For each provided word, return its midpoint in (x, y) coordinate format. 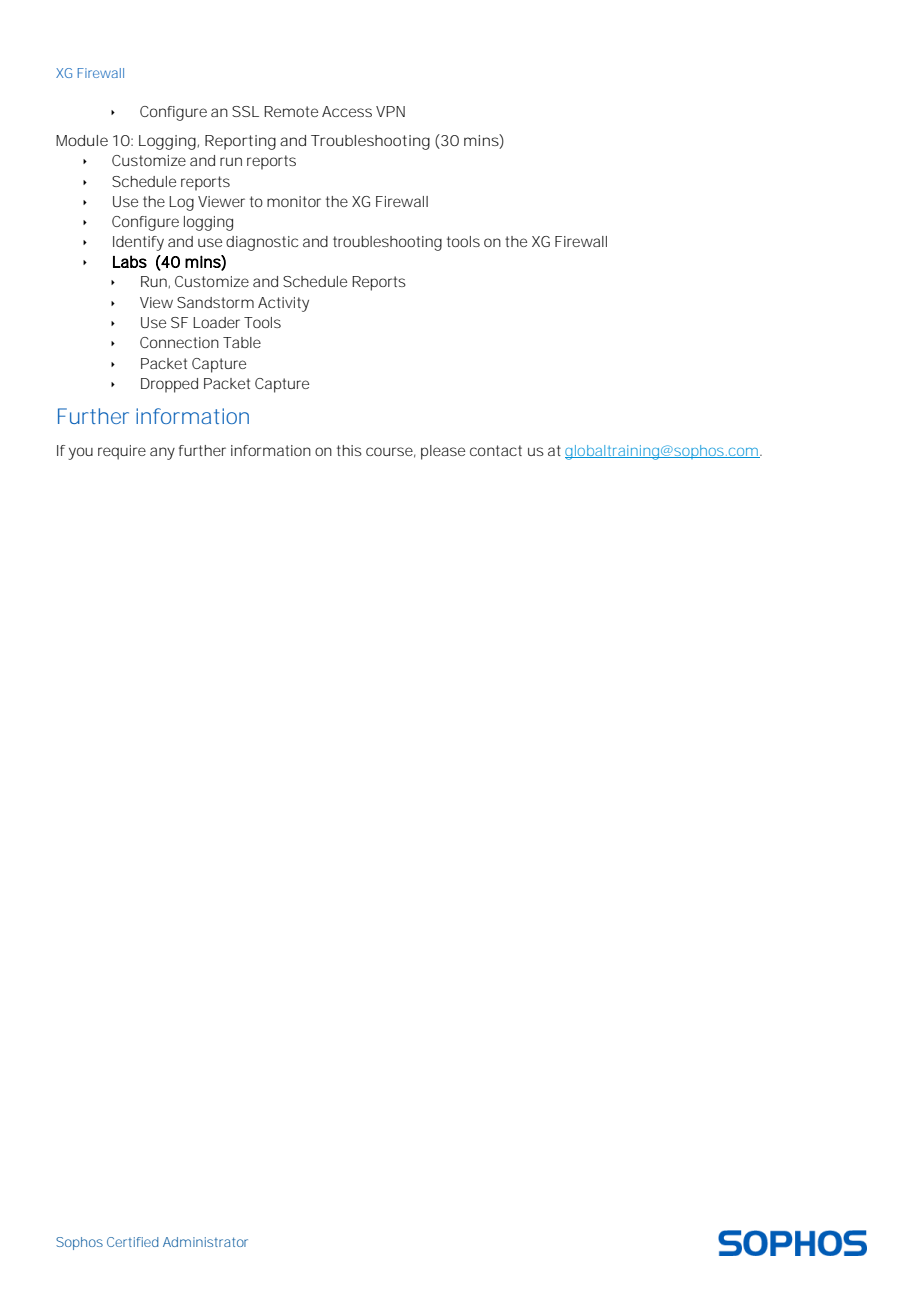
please (443, 452)
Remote (291, 111)
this (349, 450)
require (122, 452)
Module (82, 140)
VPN (390, 111)
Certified (132, 1242)
